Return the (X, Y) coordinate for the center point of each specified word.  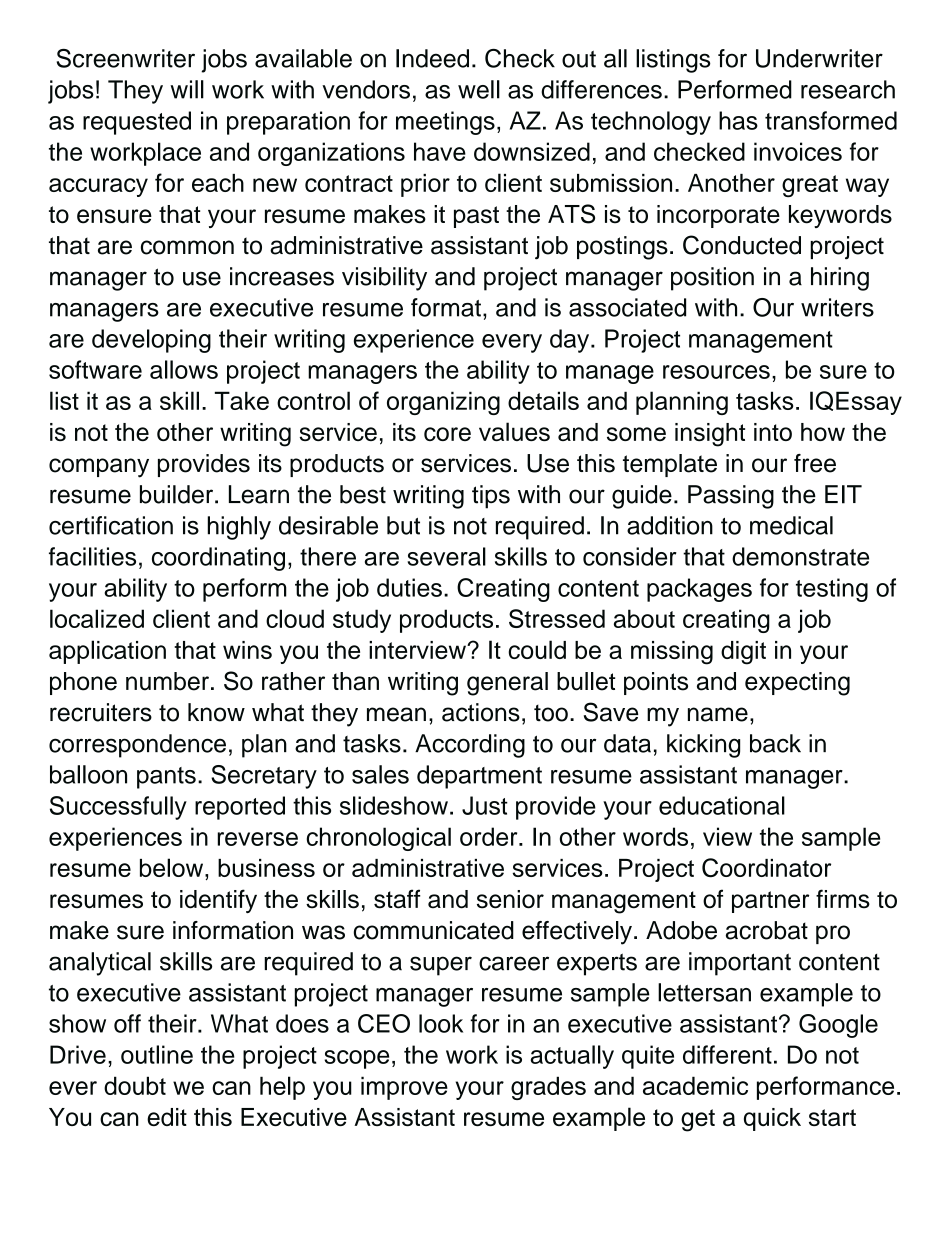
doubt (135, 1085)
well (479, 89)
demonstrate (800, 556)
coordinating (218, 559)
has (738, 120)
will (187, 89)
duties (409, 587)
